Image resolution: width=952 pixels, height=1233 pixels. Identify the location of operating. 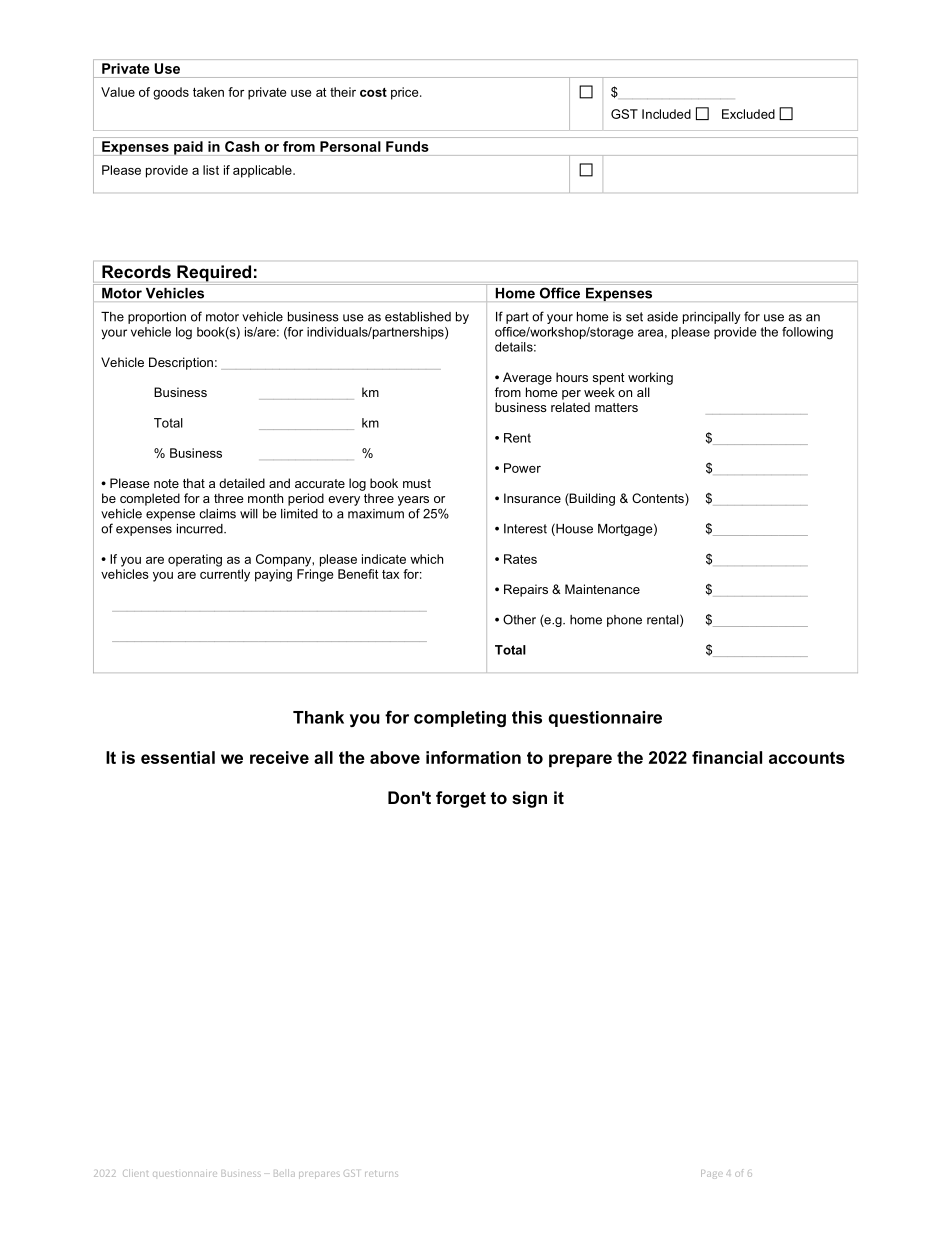
(195, 560).
